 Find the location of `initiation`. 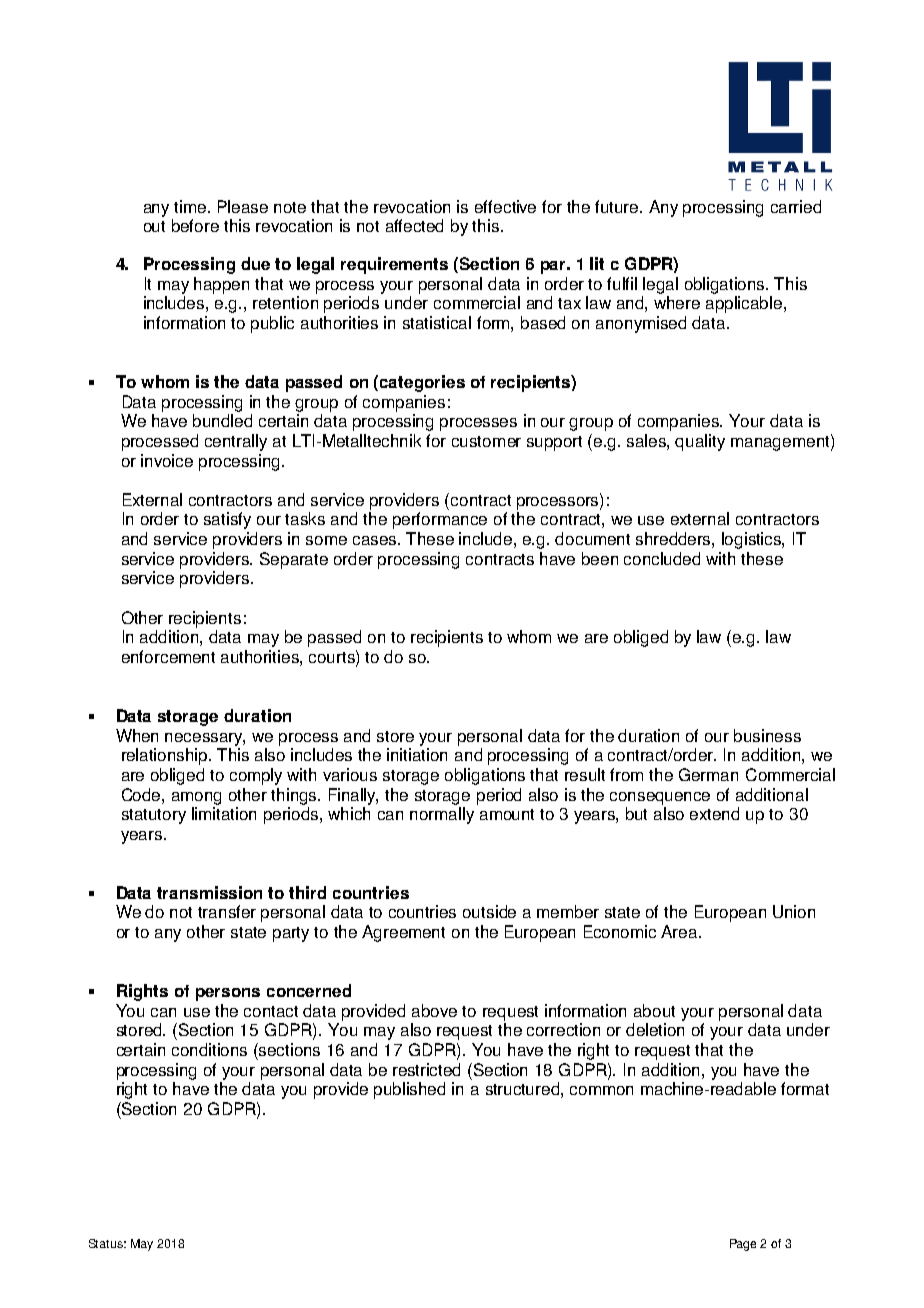

initiation is located at coordinates (417, 754).
